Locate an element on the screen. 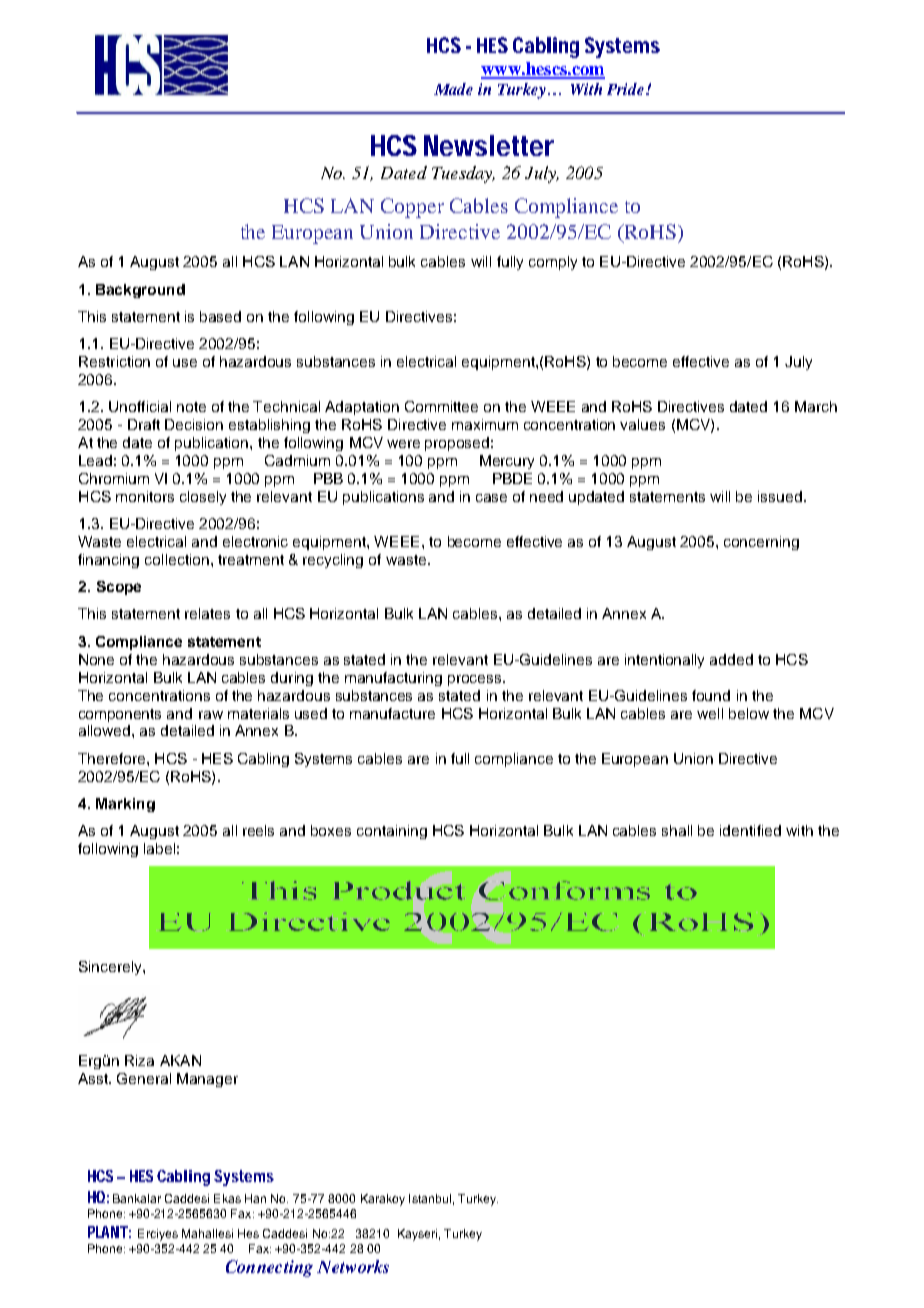  Ekas is located at coordinates (227, 1198).
